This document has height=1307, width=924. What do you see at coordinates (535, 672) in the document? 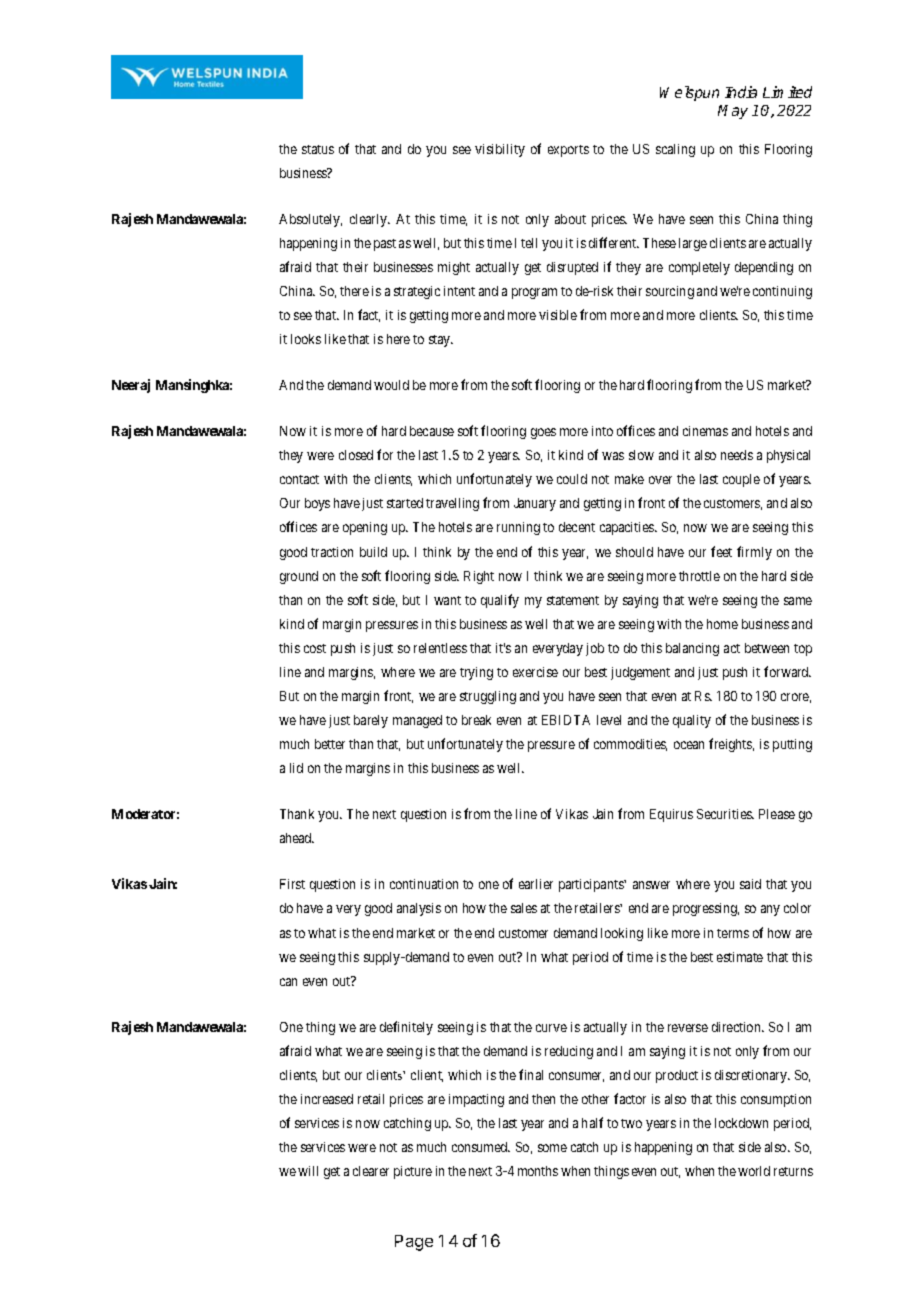
I see `exercise` at bounding box center [535, 672].
